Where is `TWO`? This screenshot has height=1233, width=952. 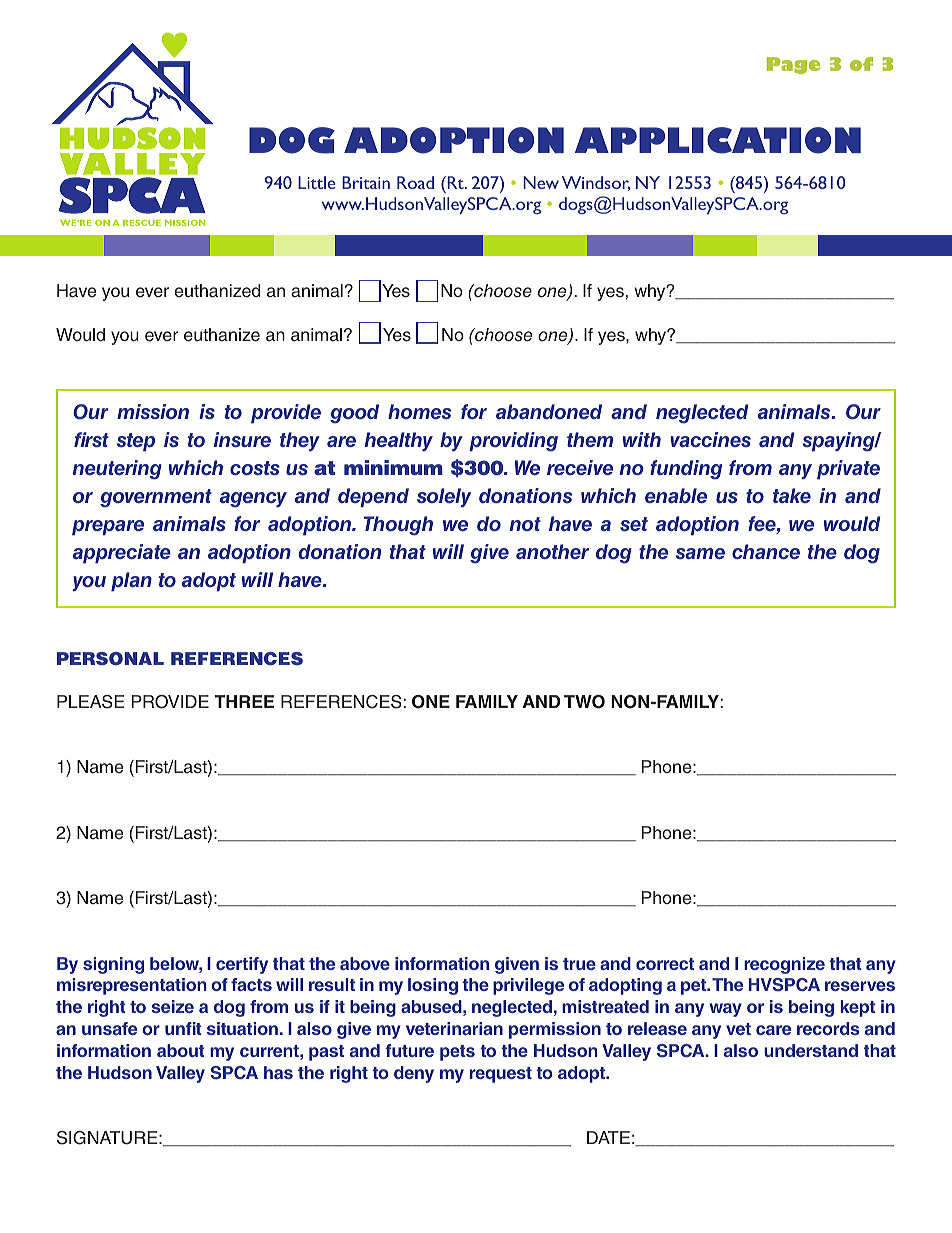
TWO is located at coordinates (584, 702).
